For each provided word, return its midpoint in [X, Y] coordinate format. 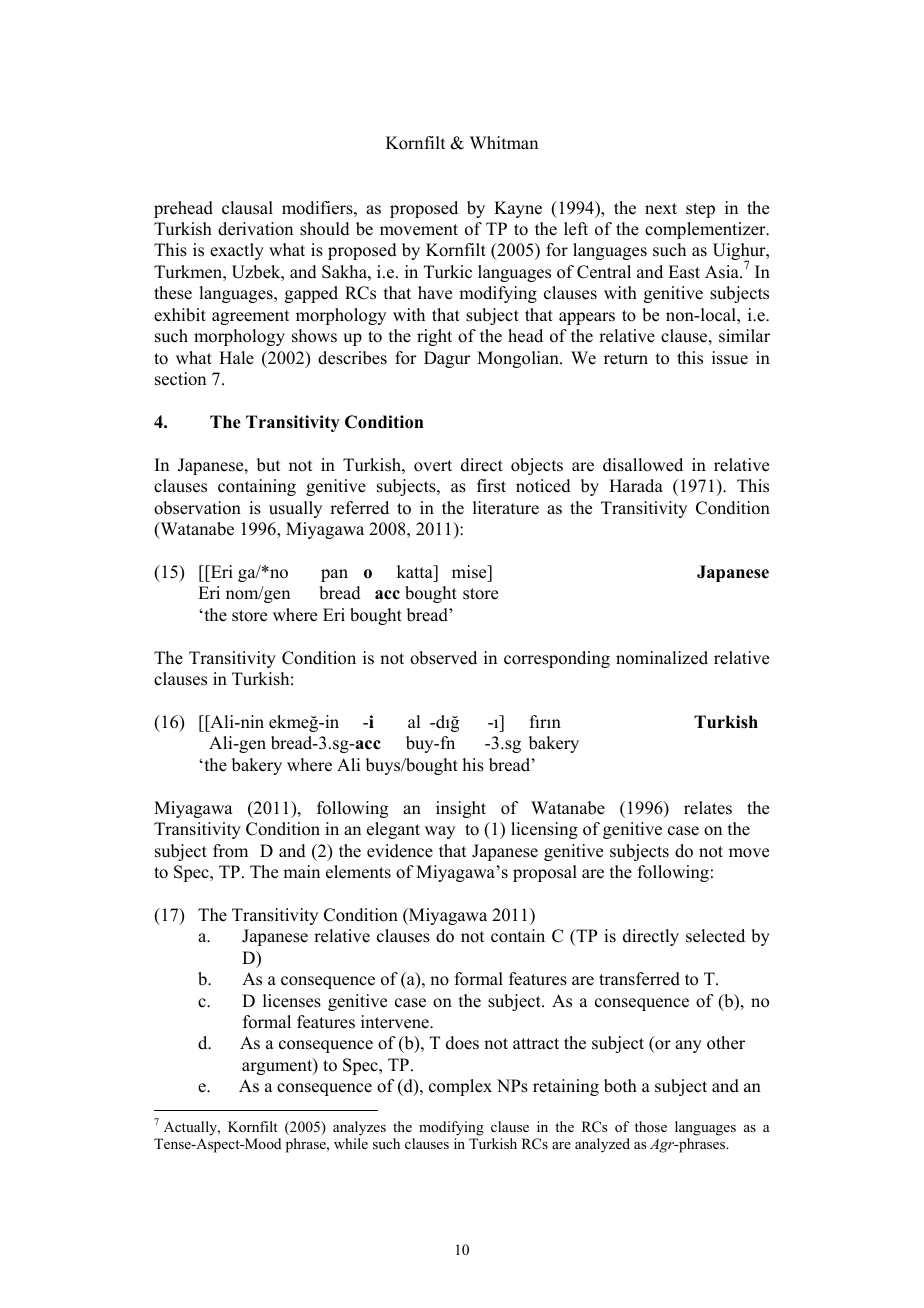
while [351, 1143]
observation [197, 508]
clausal [247, 208]
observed [443, 658]
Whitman [504, 142]
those [651, 1126]
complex [460, 1087]
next [661, 209]
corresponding [557, 659]
